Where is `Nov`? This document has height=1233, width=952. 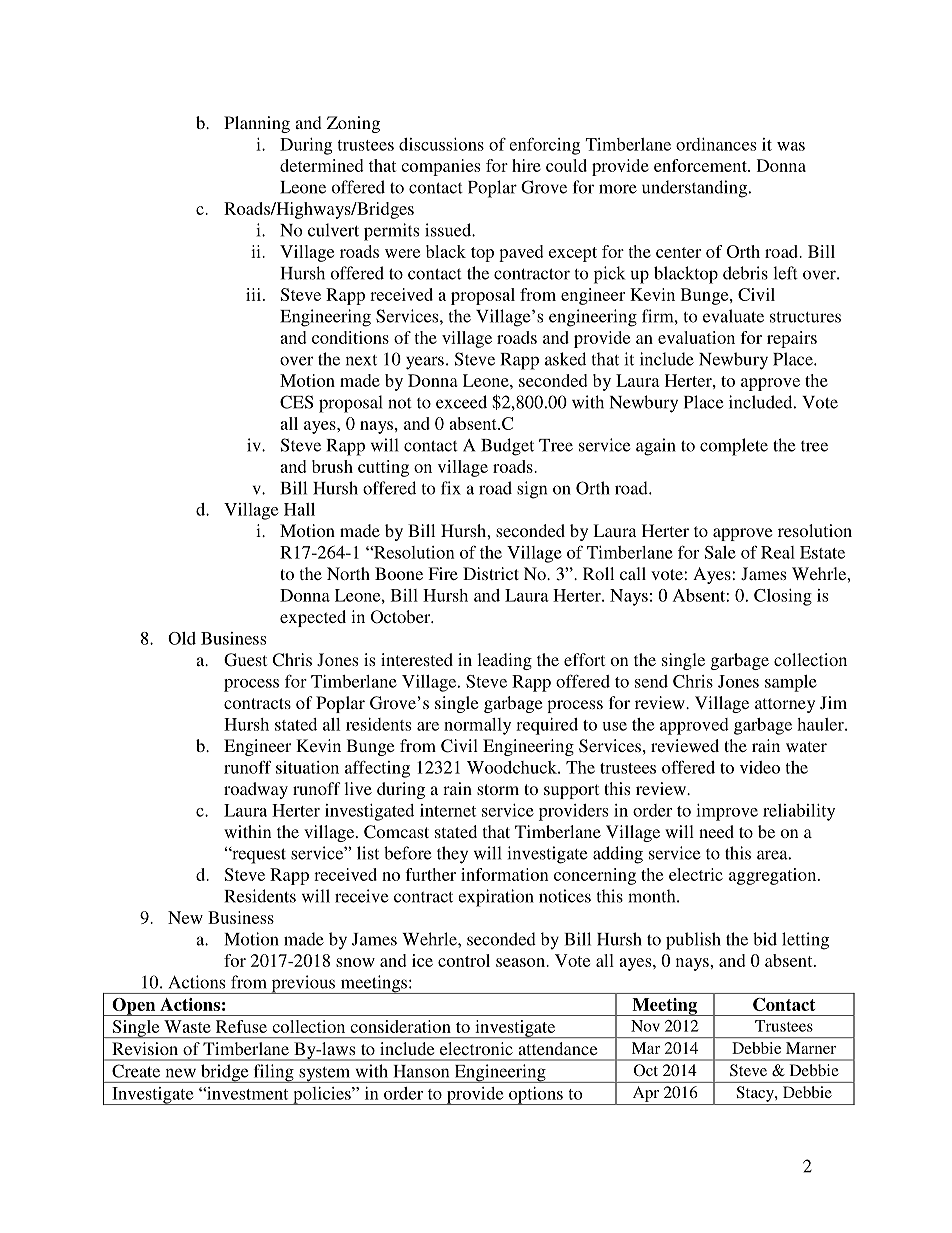 Nov is located at coordinates (645, 1026).
